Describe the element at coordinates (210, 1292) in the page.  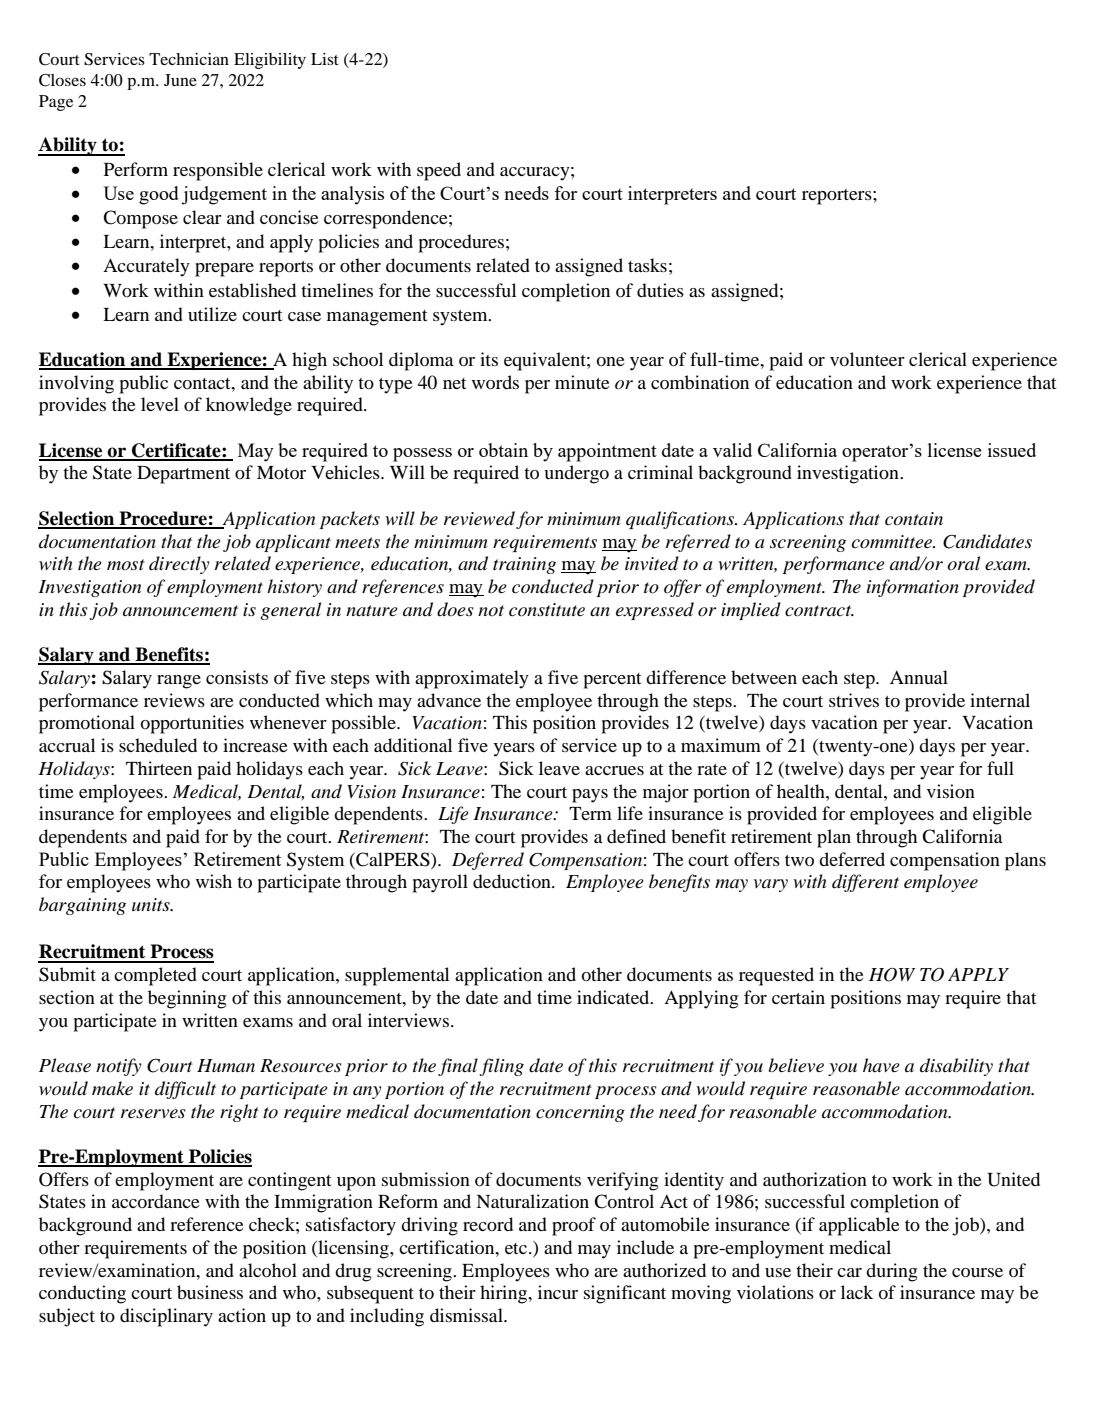
I see `business` at that location.
